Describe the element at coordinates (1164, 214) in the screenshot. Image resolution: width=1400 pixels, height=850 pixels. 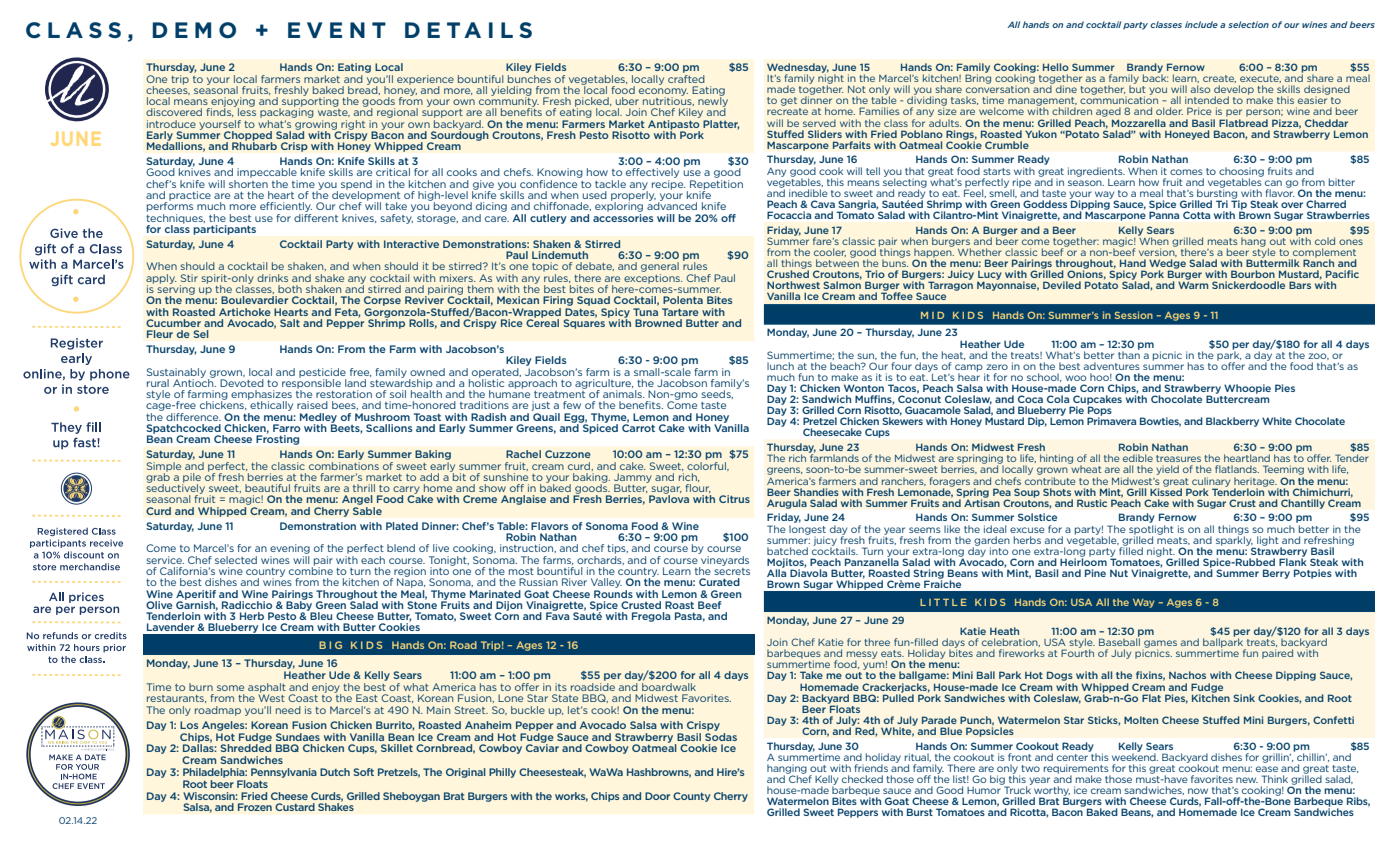
I see `Panna` at that location.
